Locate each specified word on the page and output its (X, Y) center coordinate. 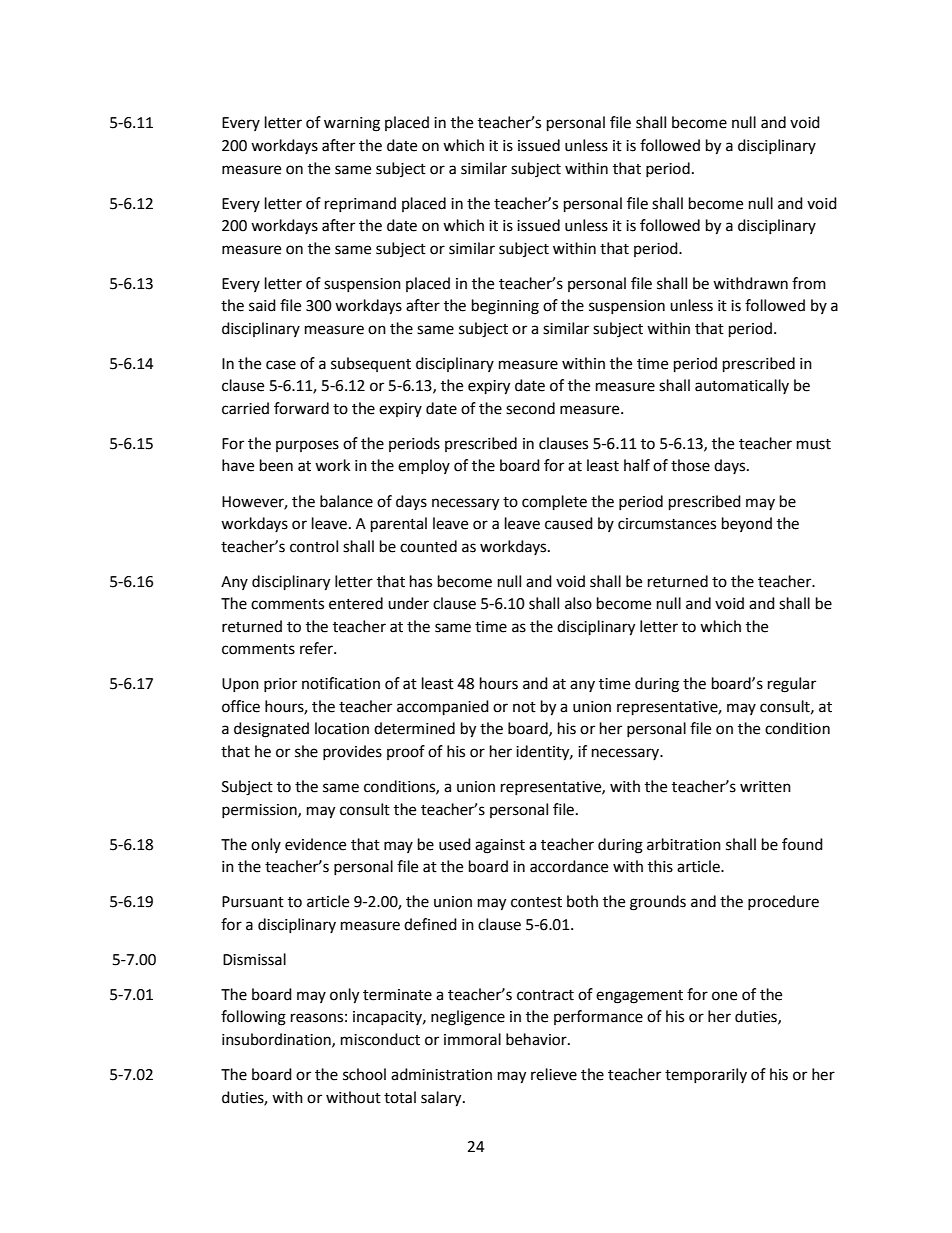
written (765, 787)
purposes (307, 446)
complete (554, 503)
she (306, 751)
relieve (554, 1074)
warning (352, 124)
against (500, 846)
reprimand (360, 204)
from (809, 283)
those (690, 465)
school (364, 1074)
